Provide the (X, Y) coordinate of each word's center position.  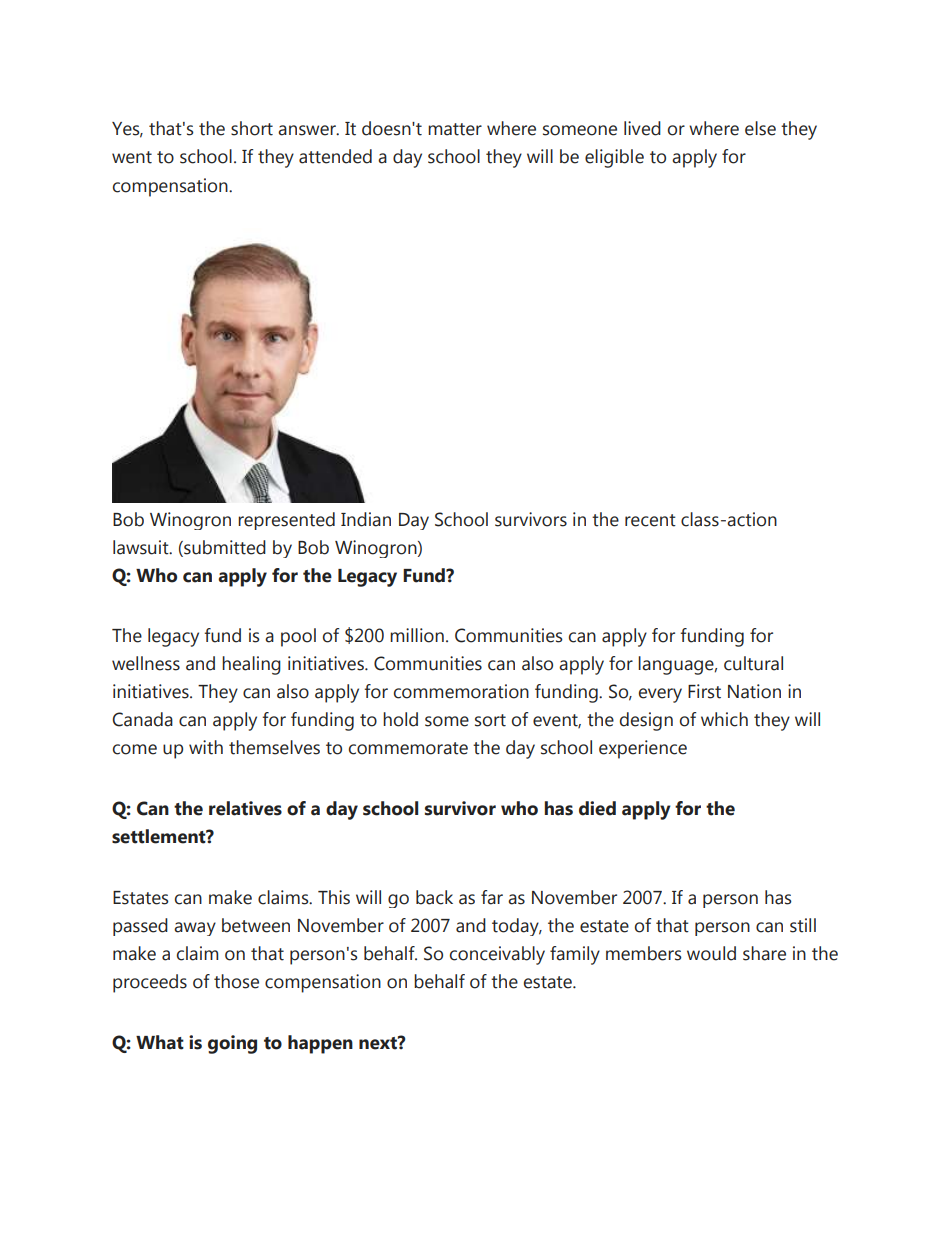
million (417, 635)
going (232, 1044)
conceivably (497, 955)
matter (455, 129)
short (252, 128)
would (711, 953)
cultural (753, 663)
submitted (224, 547)
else (760, 128)
